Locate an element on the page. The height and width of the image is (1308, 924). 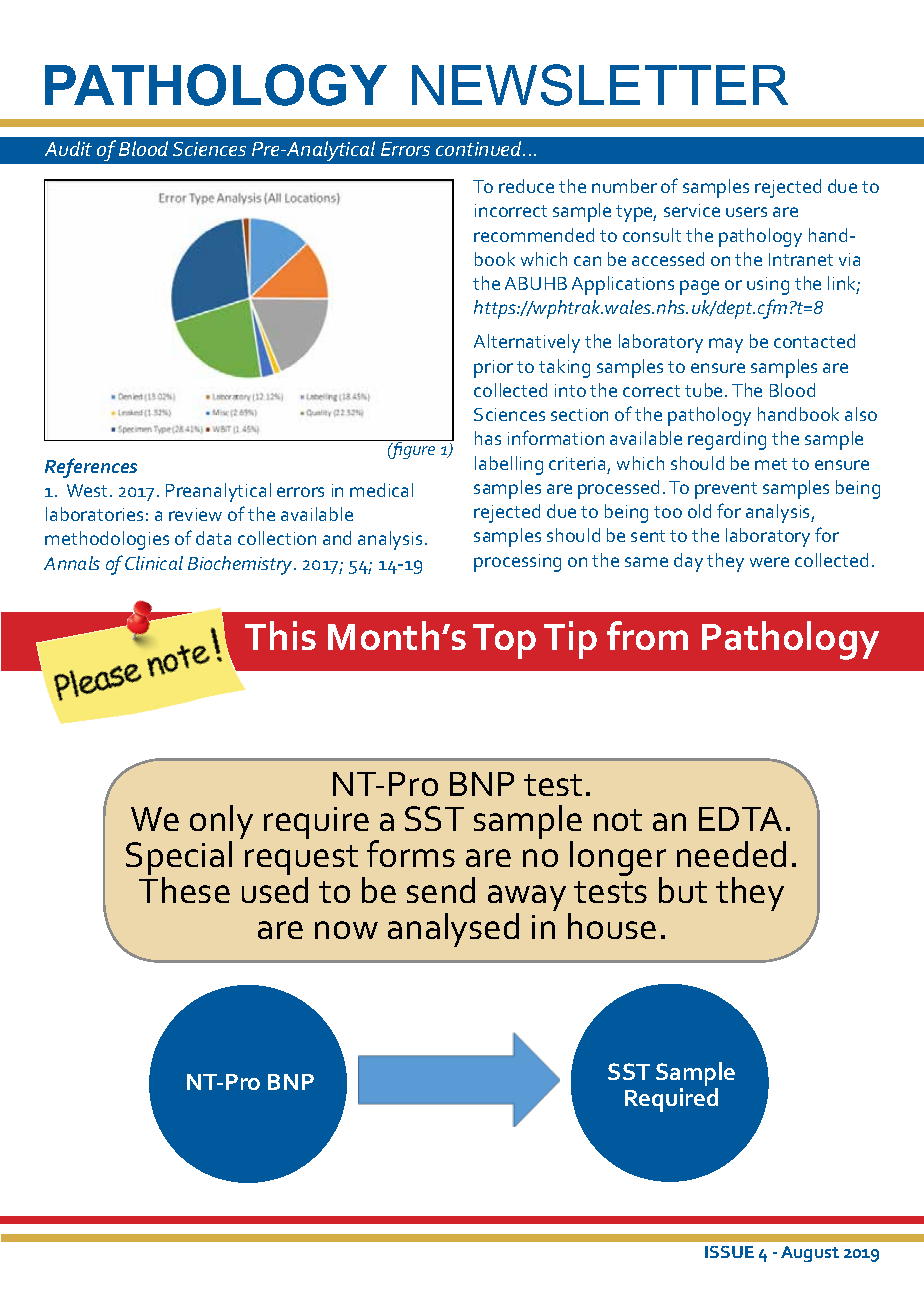
Audit is located at coordinates (68, 148).
